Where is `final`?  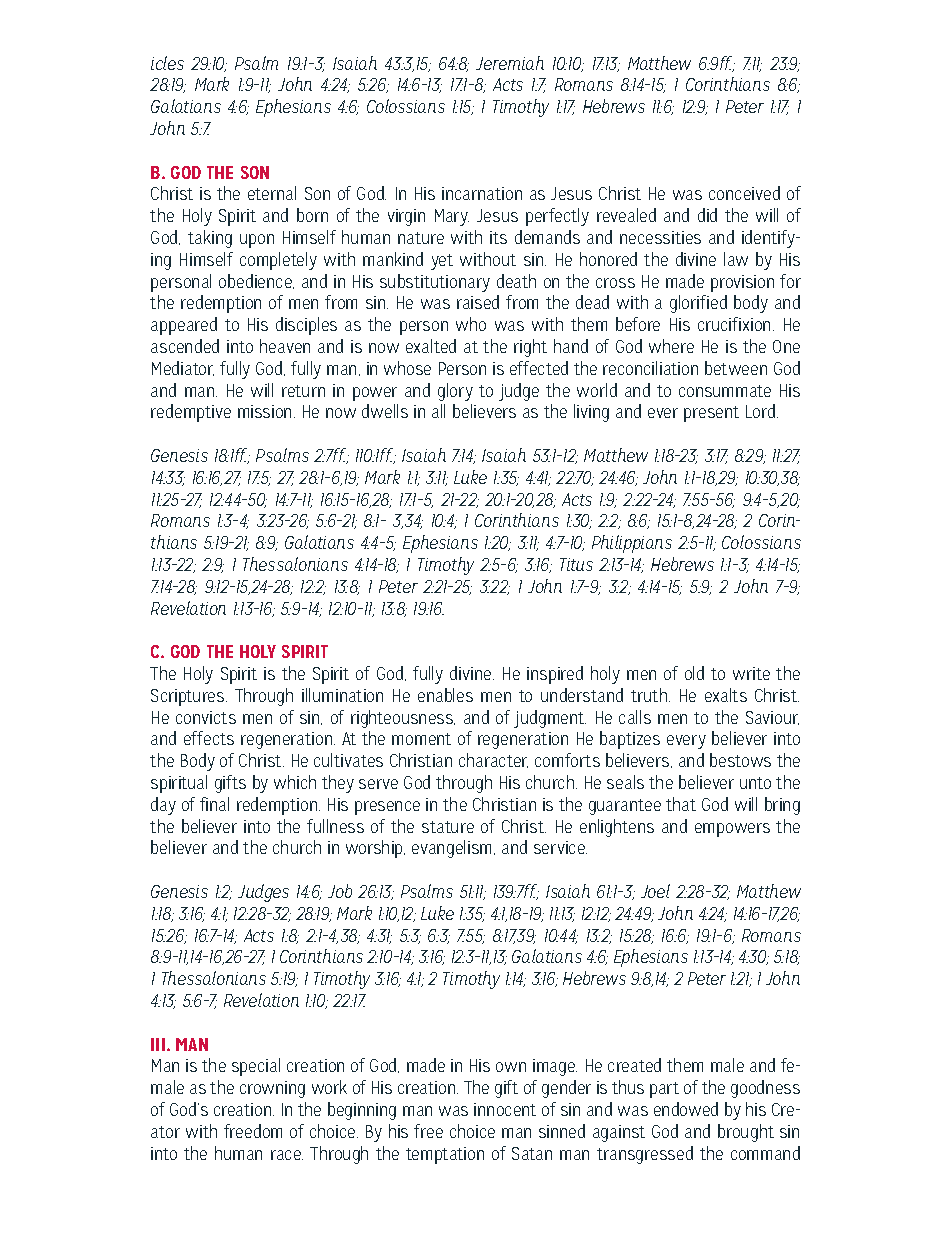
final is located at coordinates (214, 804).
